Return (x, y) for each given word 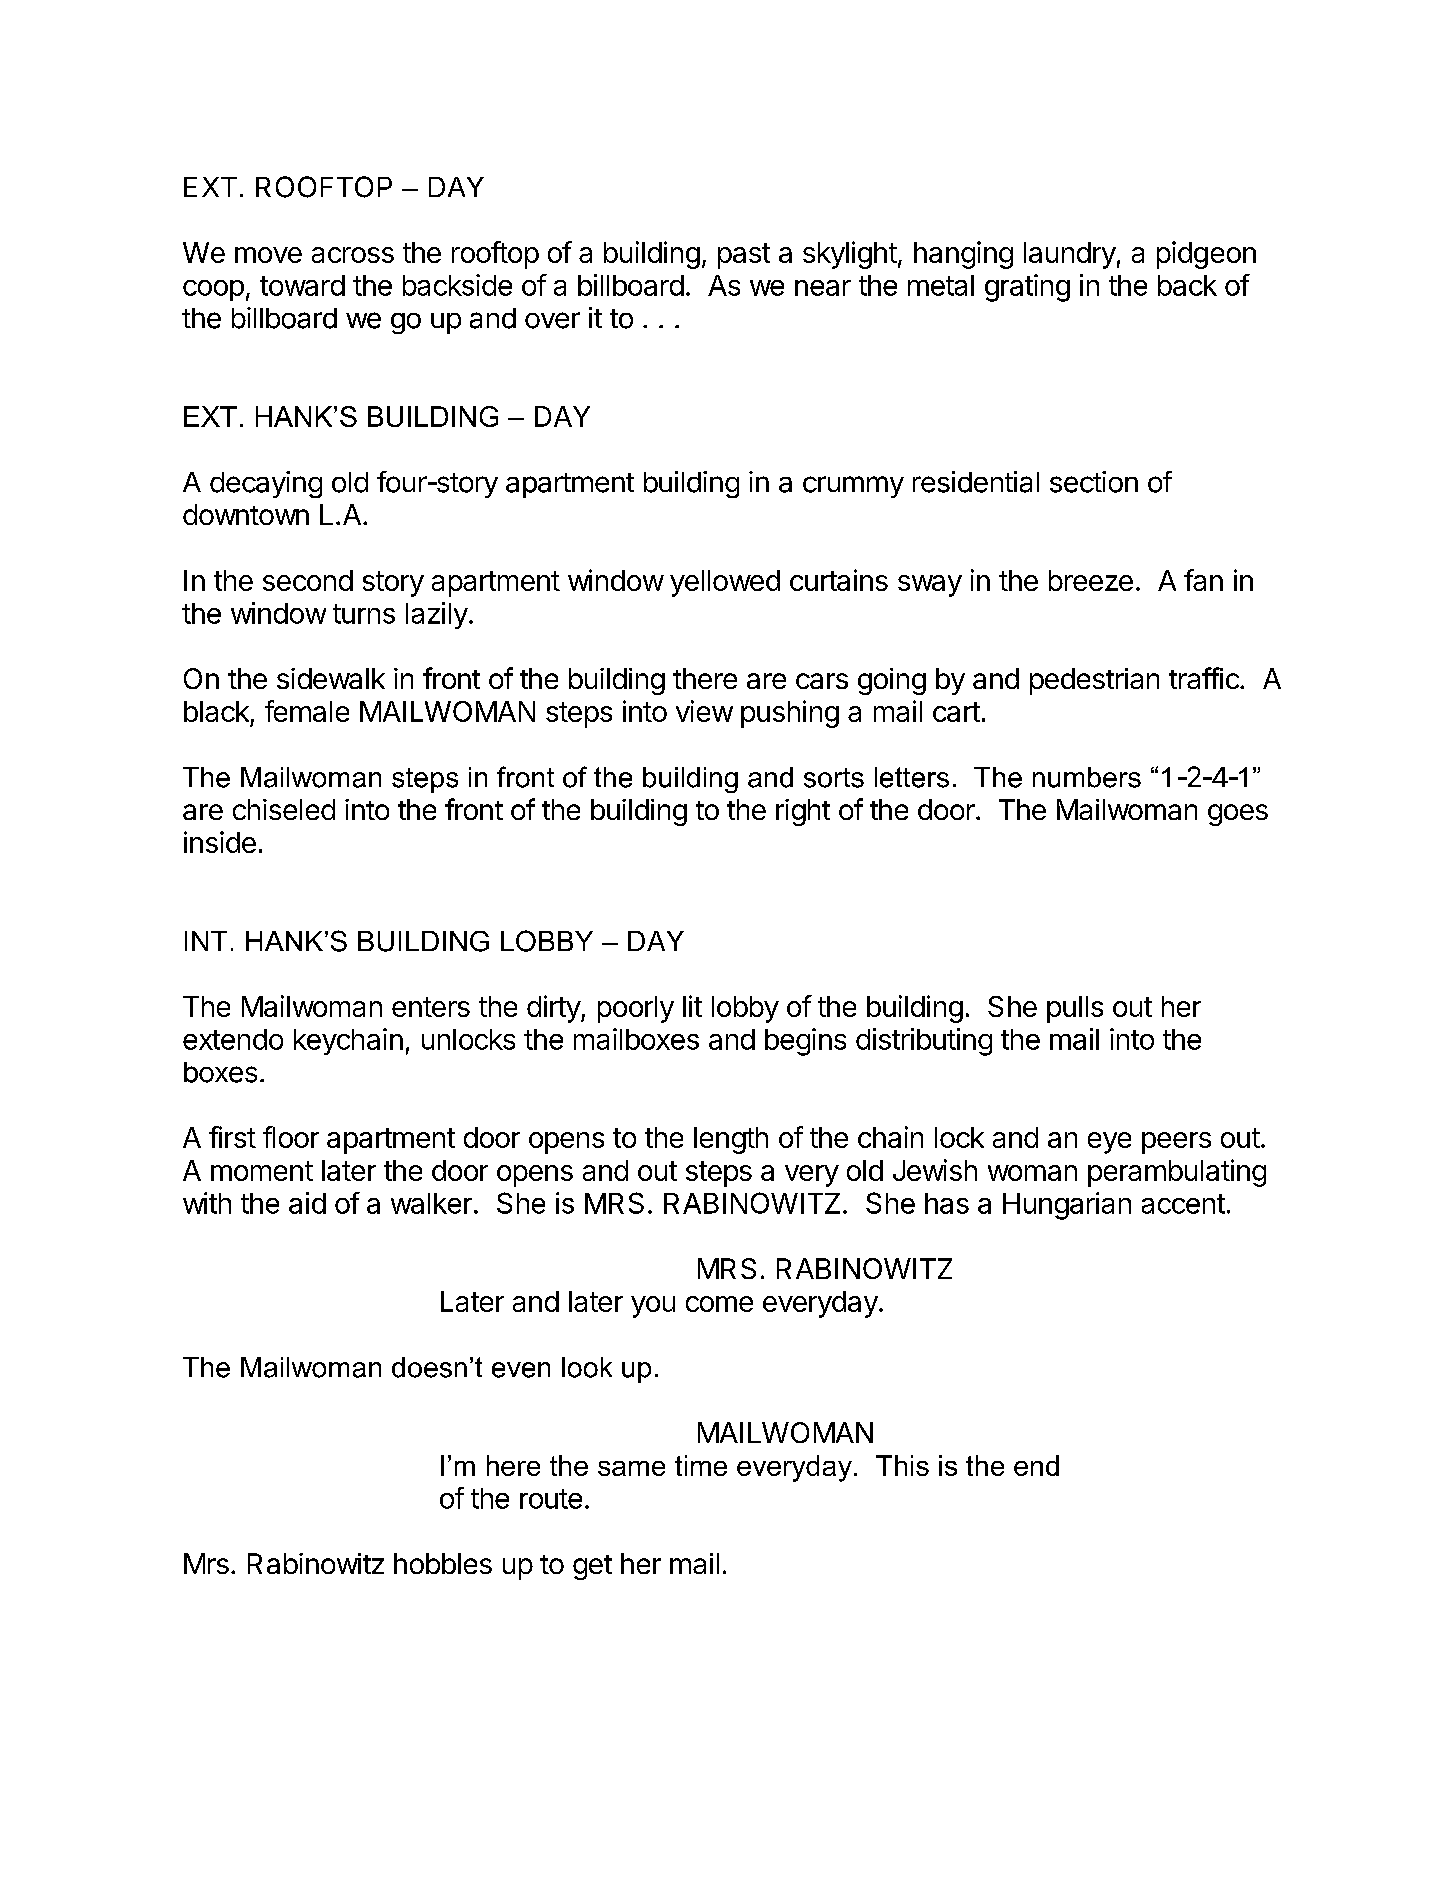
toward (302, 285)
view (704, 711)
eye (1109, 1143)
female (307, 711)
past (744, 256)
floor (291, 1137)
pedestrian (1094, 681)
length (731, 1140)
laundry (1070, 255)
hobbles (443, 1563)
